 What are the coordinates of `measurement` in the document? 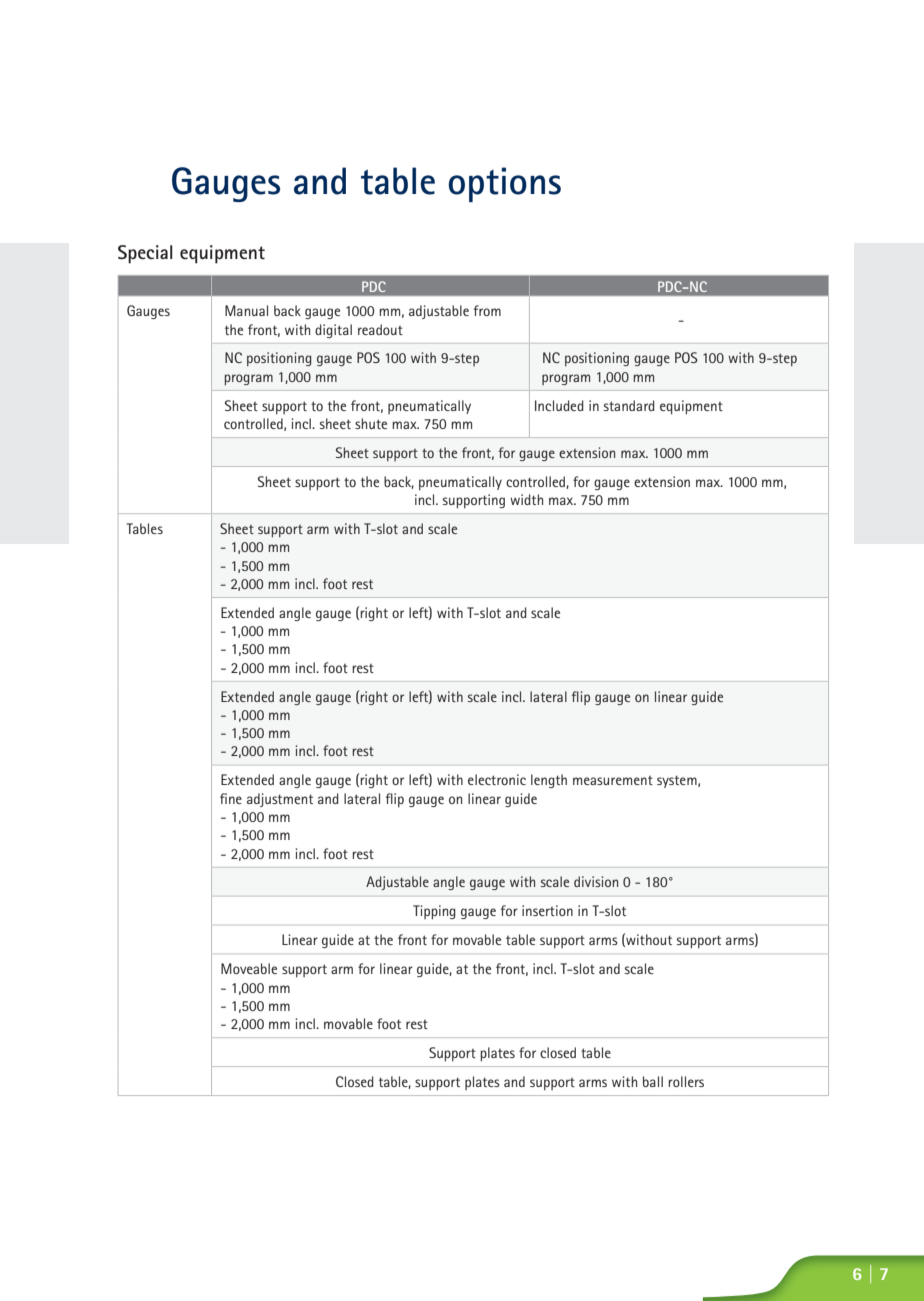 It's located at (613, 780).
